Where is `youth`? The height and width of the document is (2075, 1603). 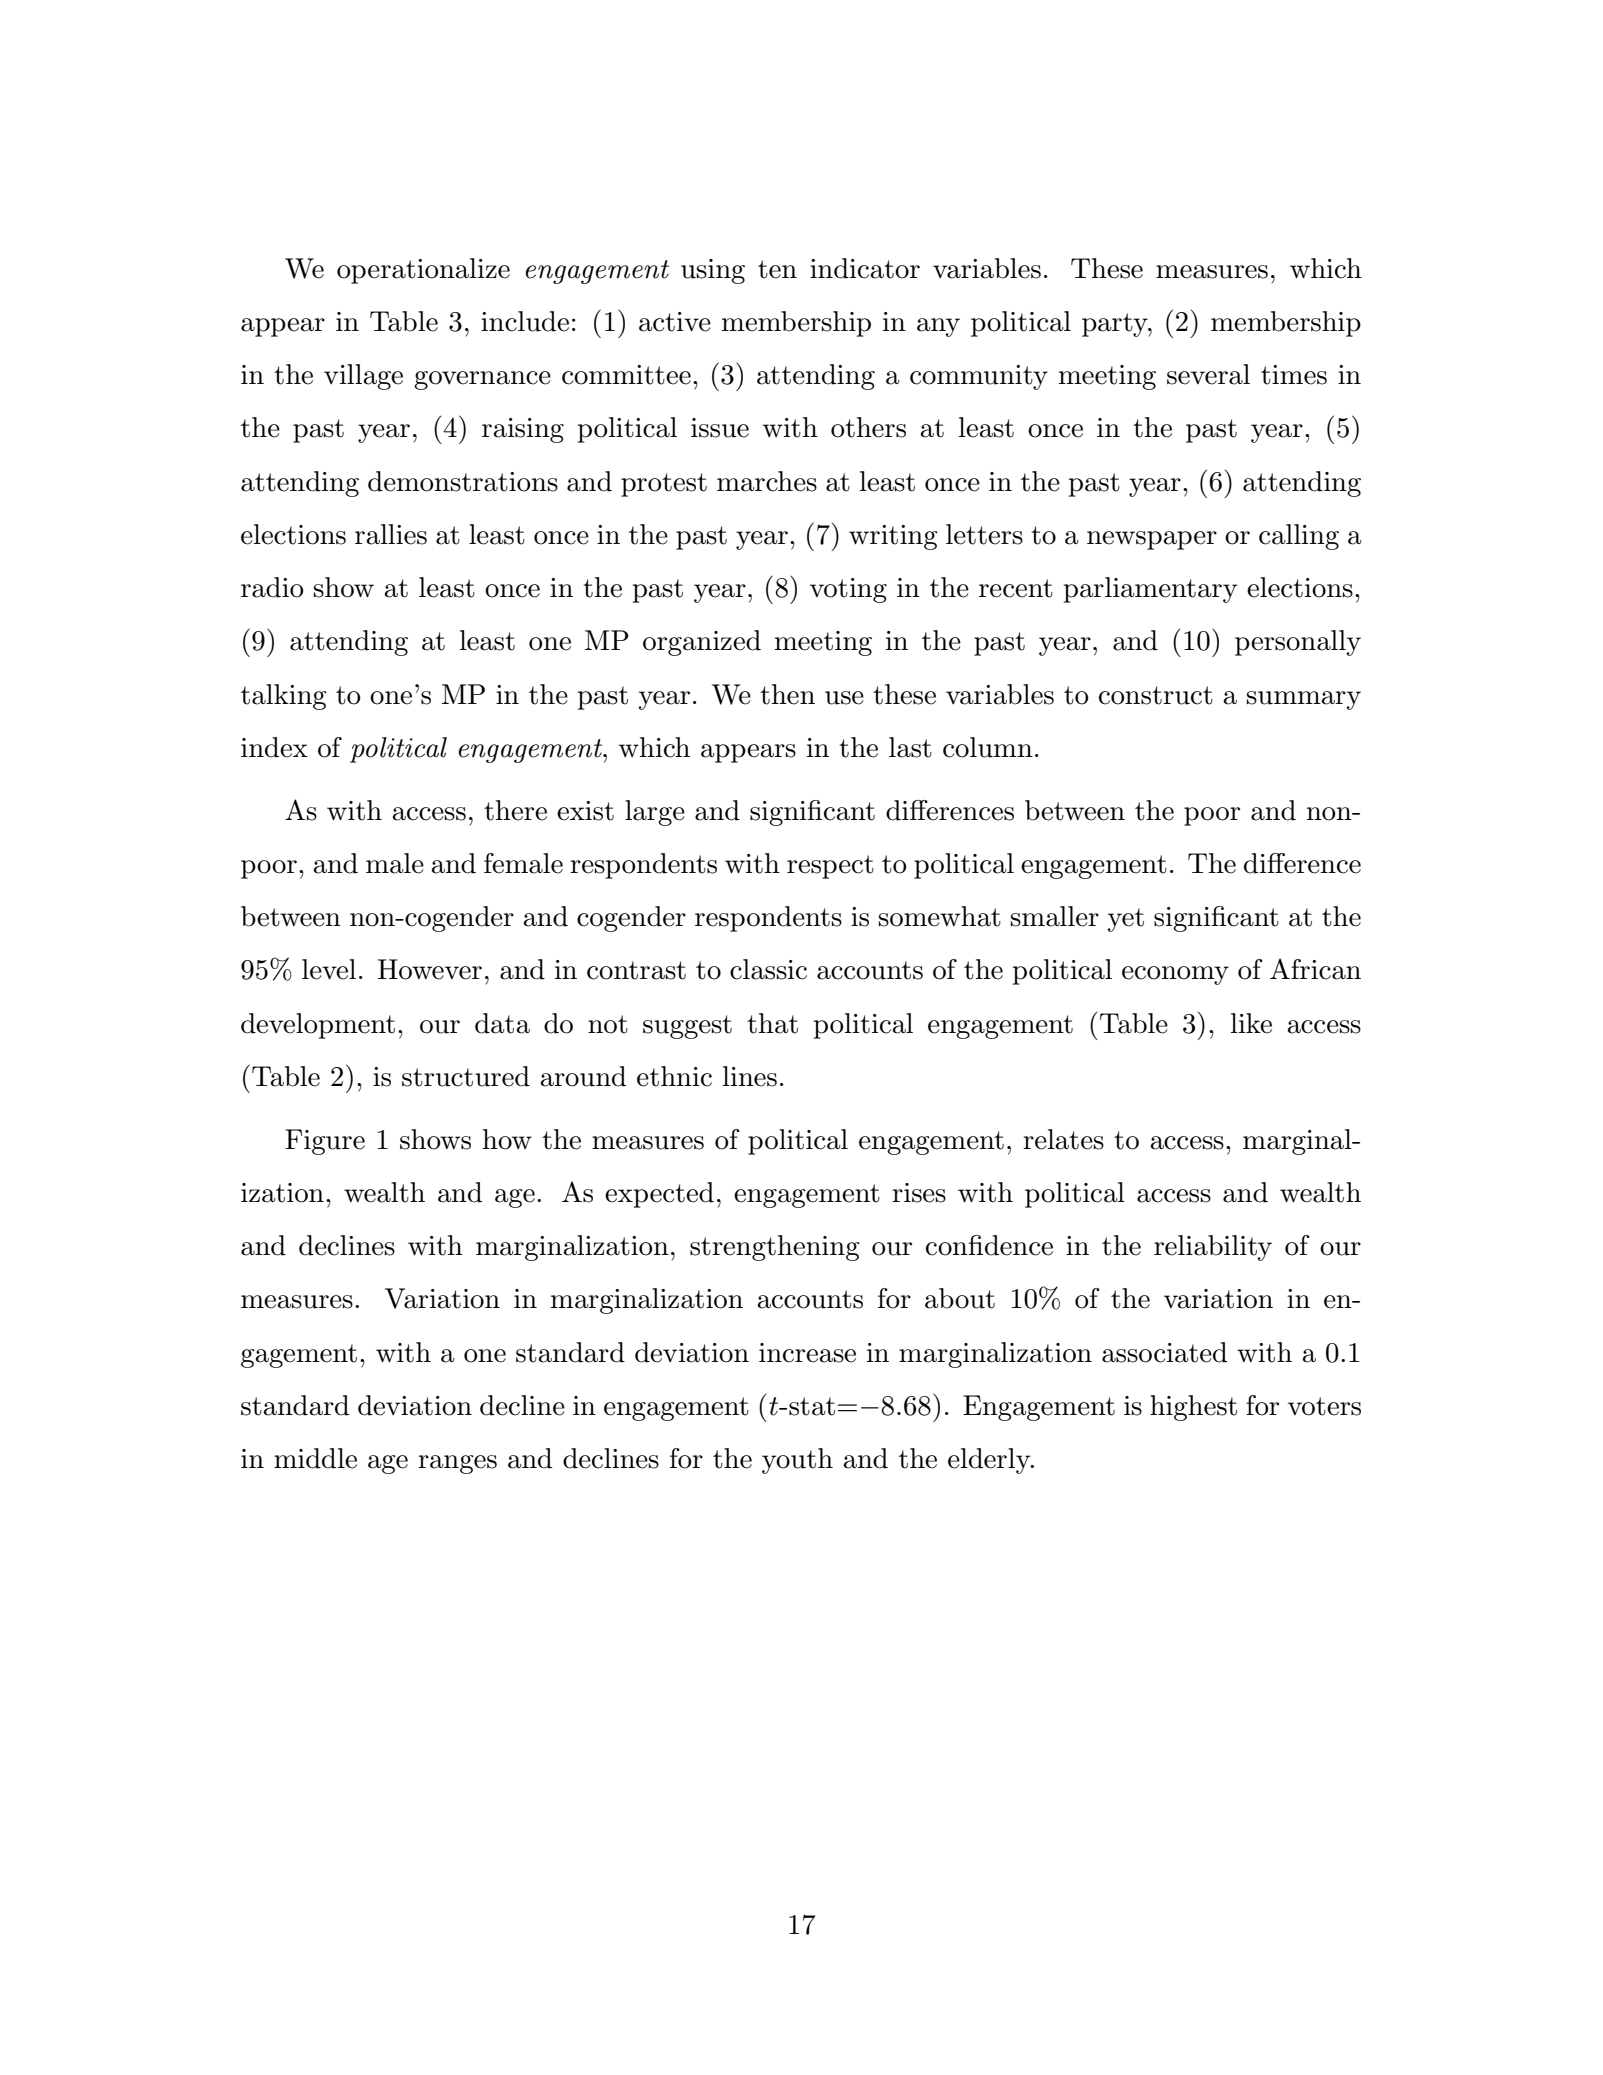 youth is located at coordinates (797, 1461).
